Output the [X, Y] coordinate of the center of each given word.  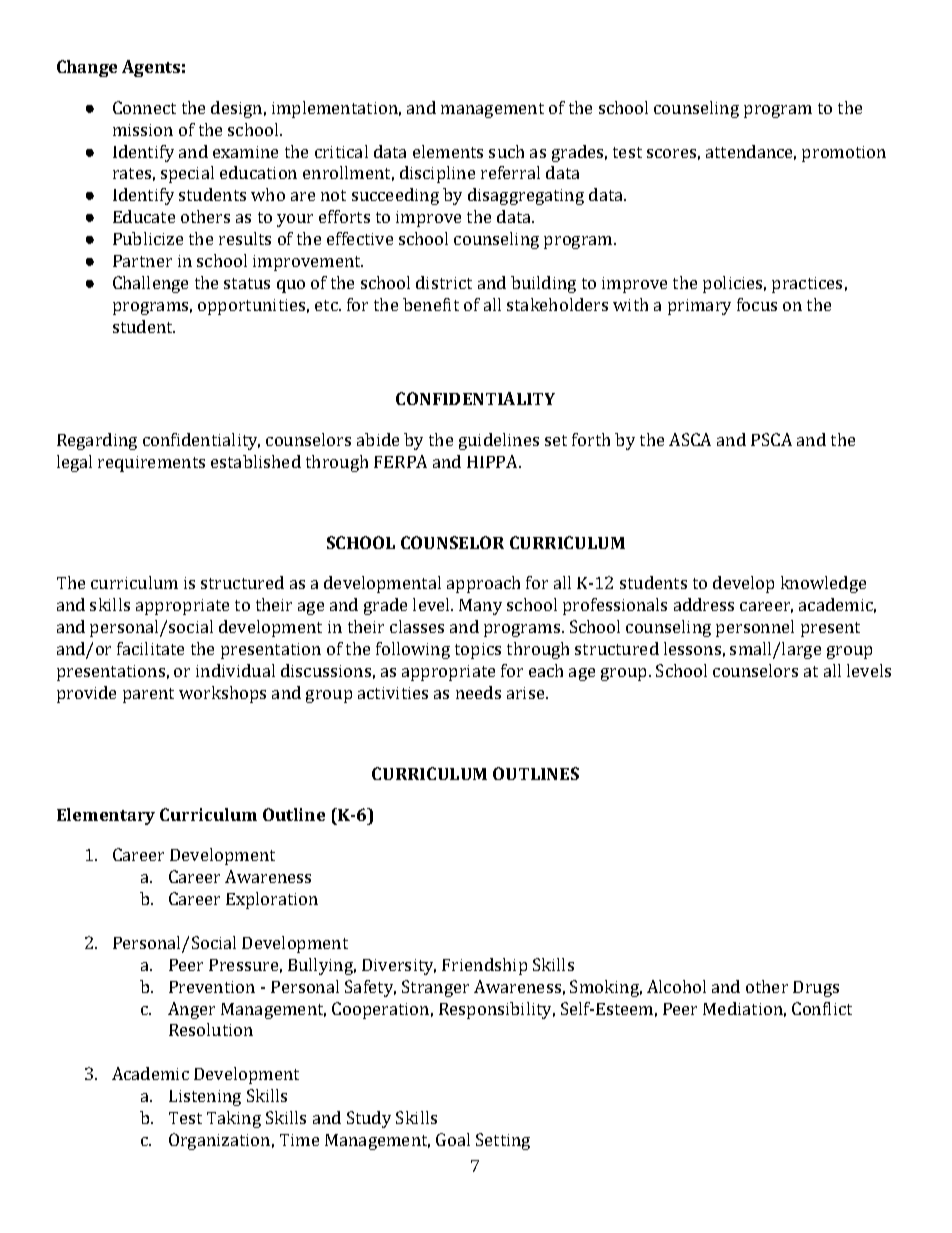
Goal [453, 1139]
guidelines [499, 441]
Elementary [106, 816]
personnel [755, 628]
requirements [151, 464]
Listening [205, 1098]
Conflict [822, 1008]
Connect [144, 107]
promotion [844, 154]
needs [478, 692]
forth [591, 439]
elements [448, 151]
